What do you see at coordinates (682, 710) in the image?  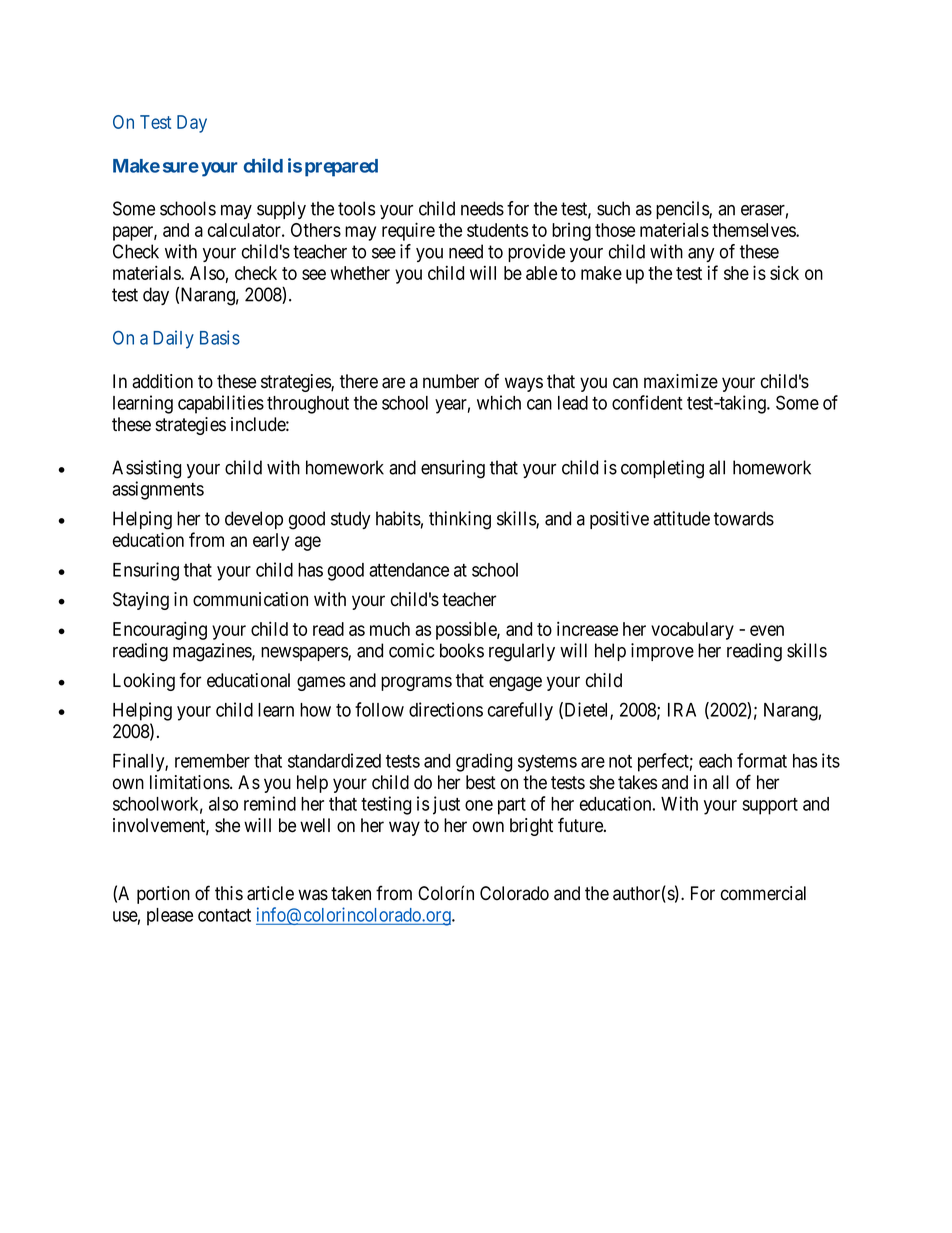 I see `IRA` at bounding box center [682, 710].
